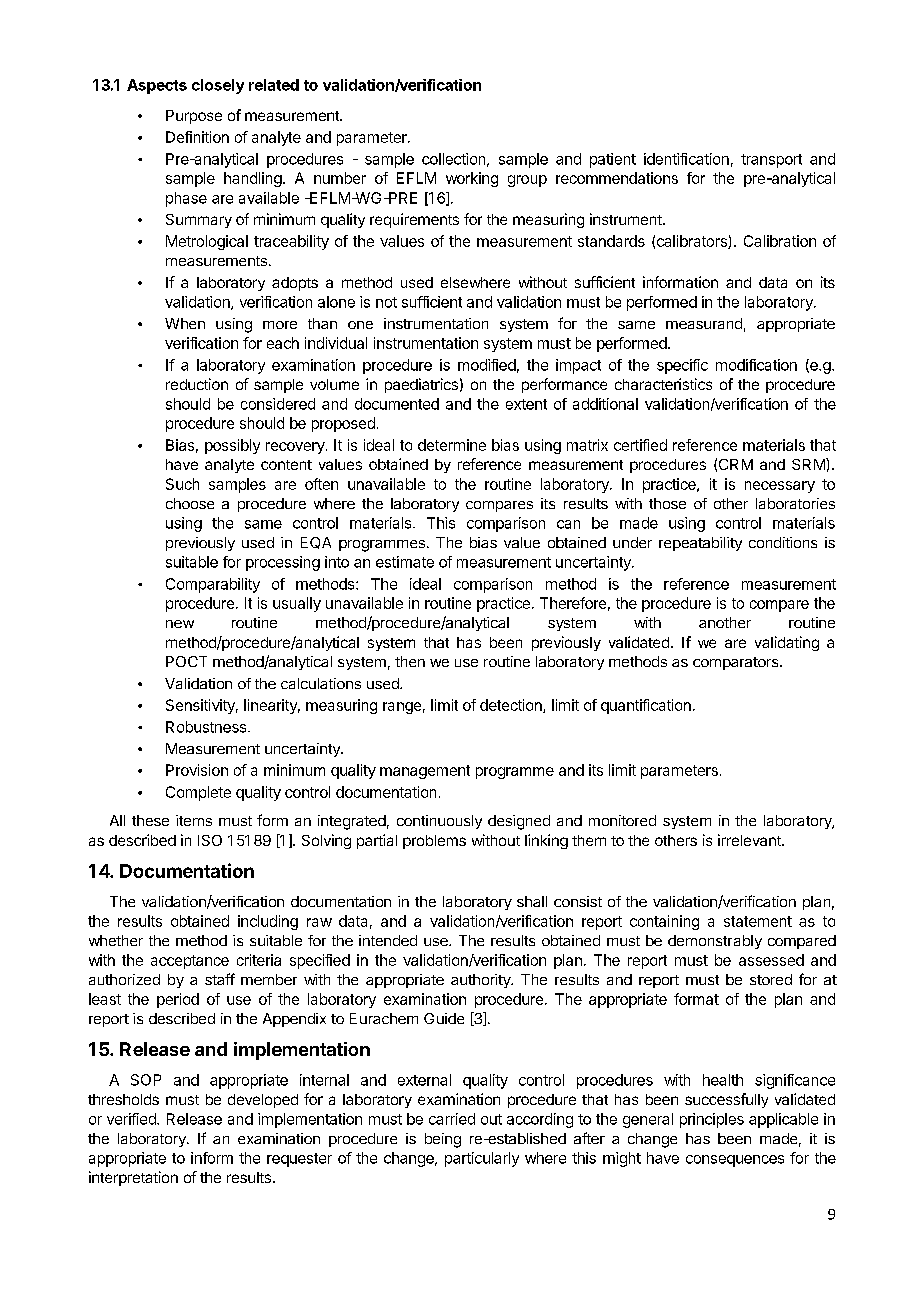 The image size is (924, 1308). I want to click on being, so click(443, 1140).
